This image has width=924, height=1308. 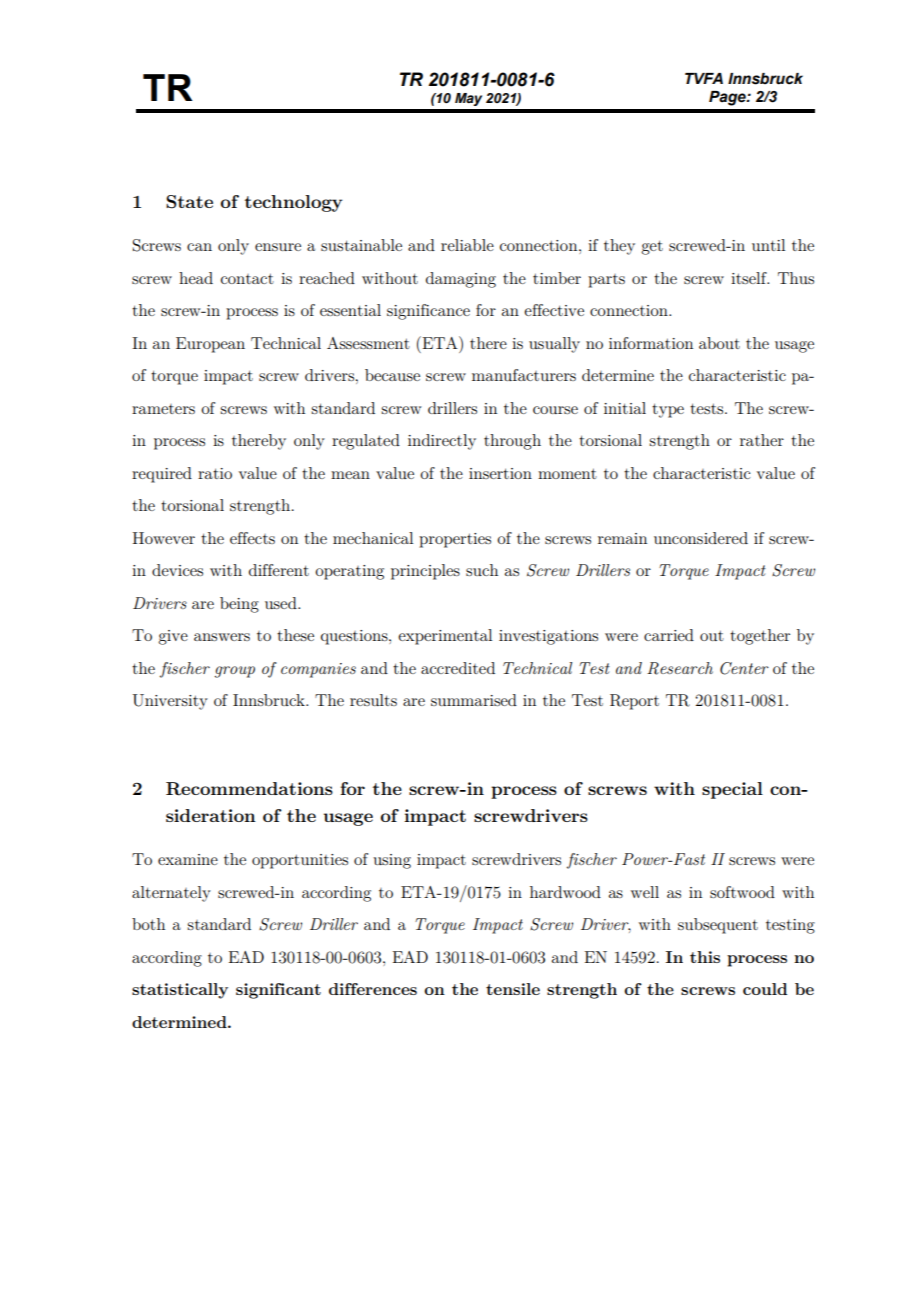 I want to click on effects, so click(x=252, y=538).
